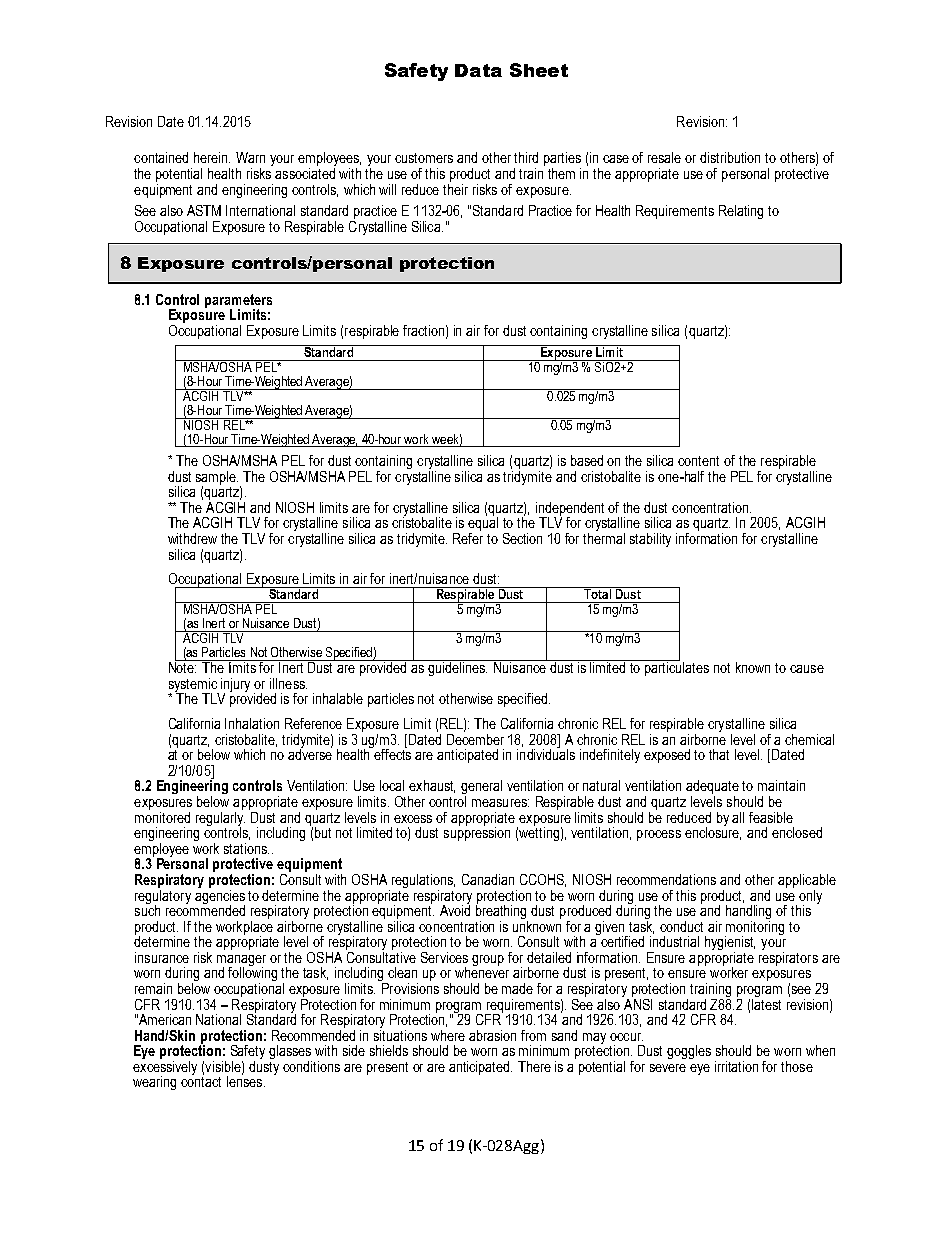 The image size is (952, 1233). What do you see at coordinates (730, 157) in the document?
I see `distribution` at bounding box center [730, 157].
